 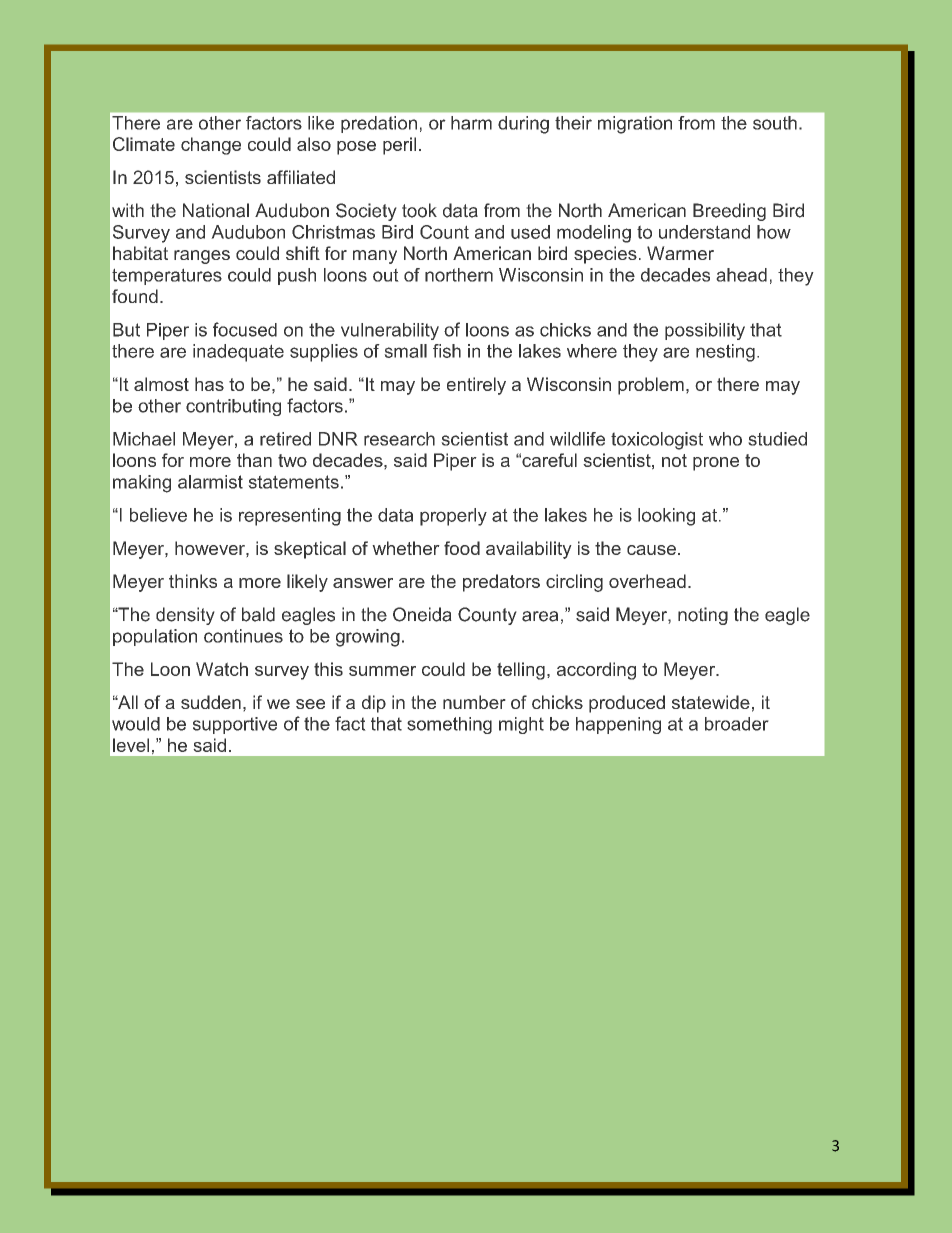 What do you see at coordinates (399, 439) in the image?
I see `research` at bounding box center [399, 439].
